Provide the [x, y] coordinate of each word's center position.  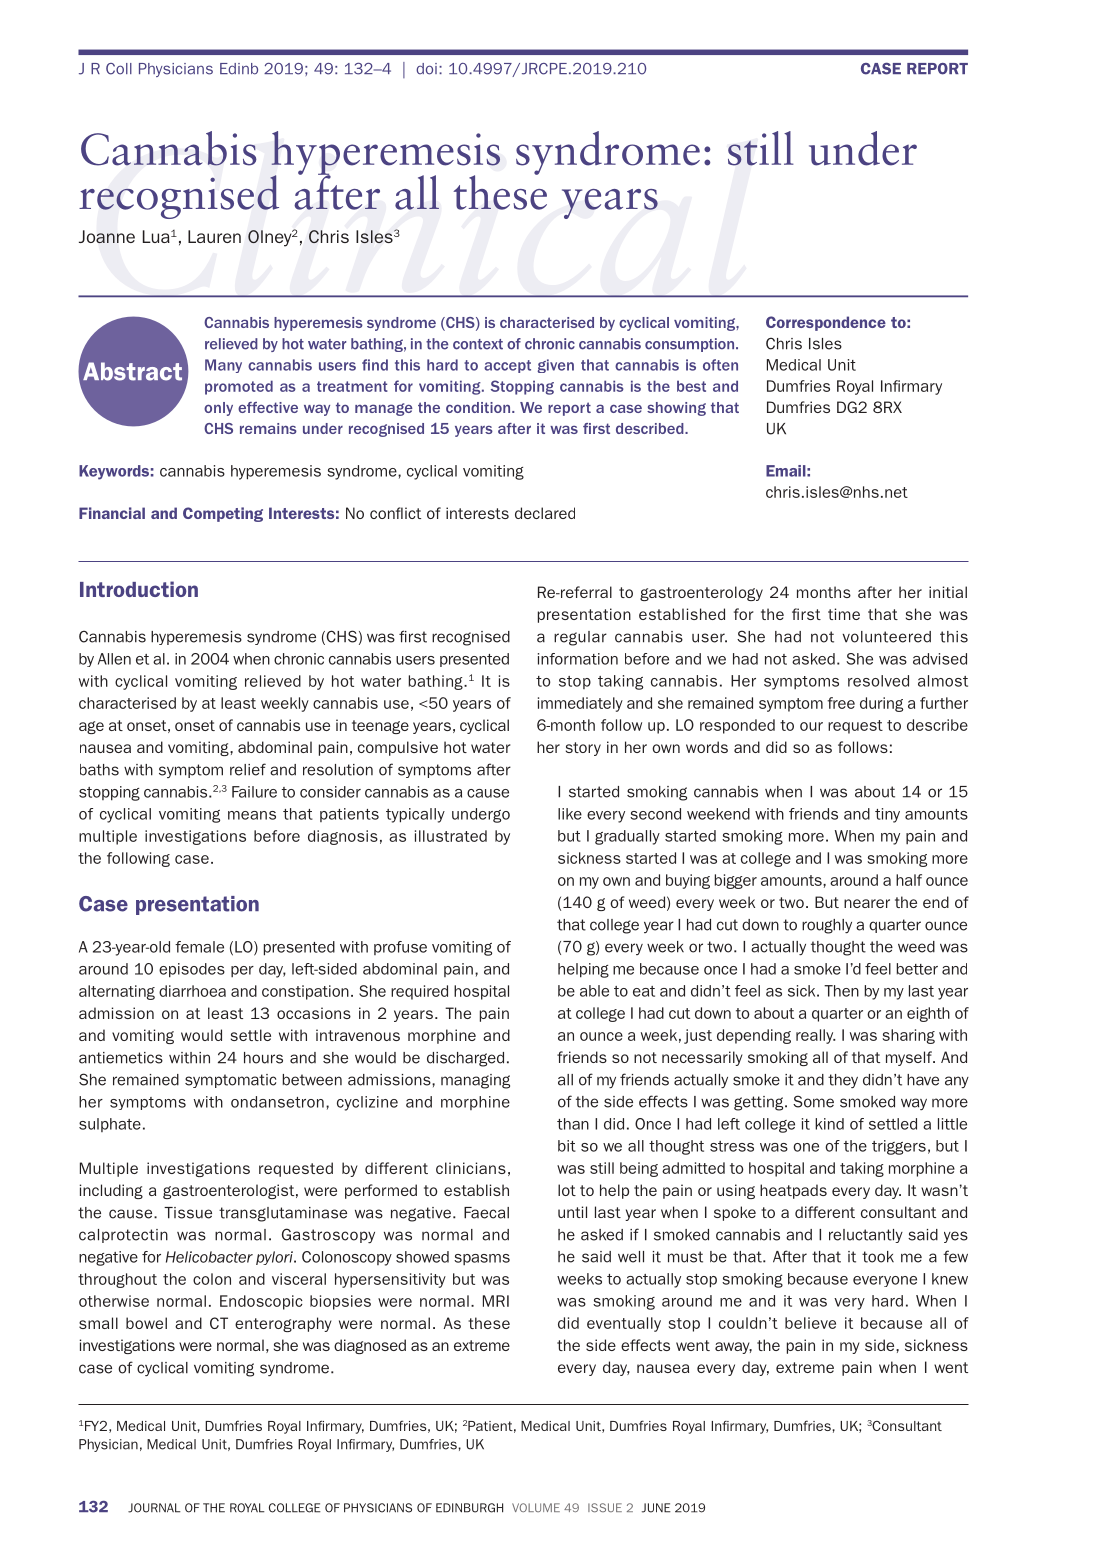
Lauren [214, 236]
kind [829, 1124]
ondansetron [277, 1102]
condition [479, 407]
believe [810, 1323]
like [570, 814]
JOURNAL [154, 1508]
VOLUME [536, 1507]
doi [426, 69]
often [720, 365]
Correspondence [826, 323]
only [218, 409]
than [573, 1124]
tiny [887, 815]
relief [248, 769]
